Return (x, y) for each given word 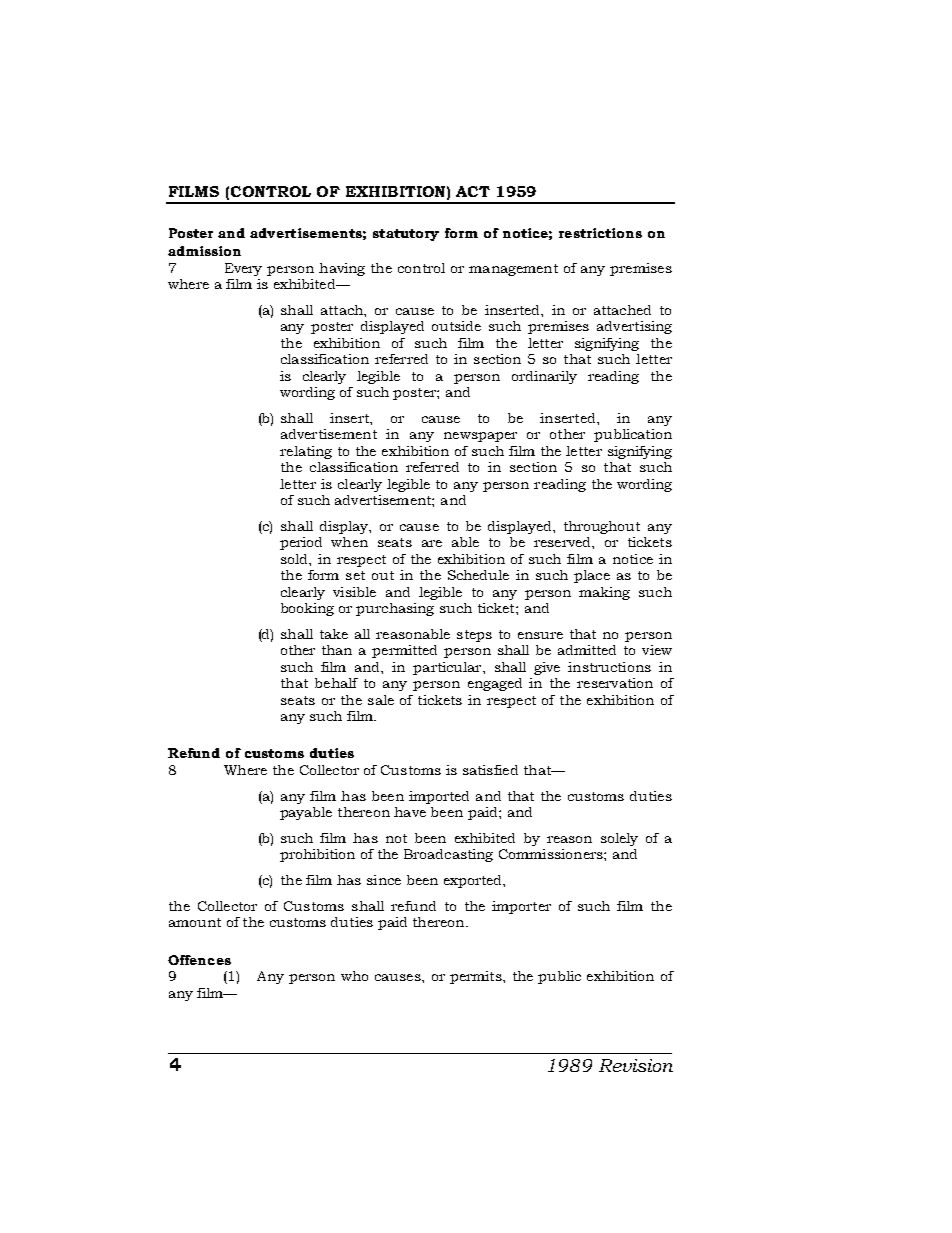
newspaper (480, 437)
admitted (587, 650)
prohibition (317, 855)
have (410, 812)
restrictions (600, 233)
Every (243, 269)
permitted (404, 651)
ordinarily (544, 377)
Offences (199, 960)
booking (307, 609)
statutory (406, 235)
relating (306, 452)
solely (619, 839)
